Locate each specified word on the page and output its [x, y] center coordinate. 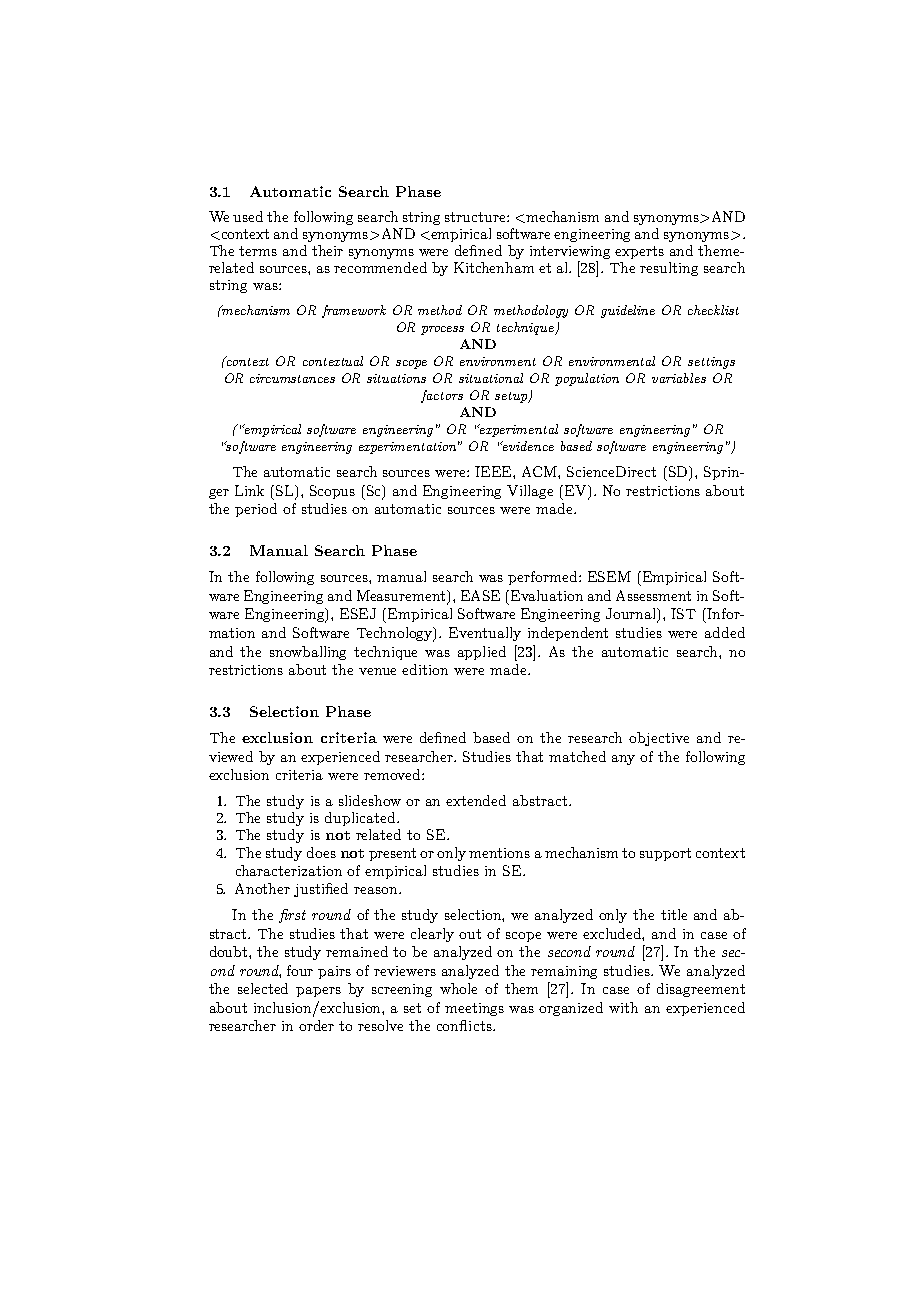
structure [476, 217]
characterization [289, 870]
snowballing [308, 653]
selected [263, 988]
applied [482, 653]
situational [491, 378]
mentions [499, 853]
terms [258, 251]
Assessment [653, 595]
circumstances [292, 378]
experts [639, 252]
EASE [480, 595]
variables [679, 378]
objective [659, 739]
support [665, 854]
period [256, 510]
